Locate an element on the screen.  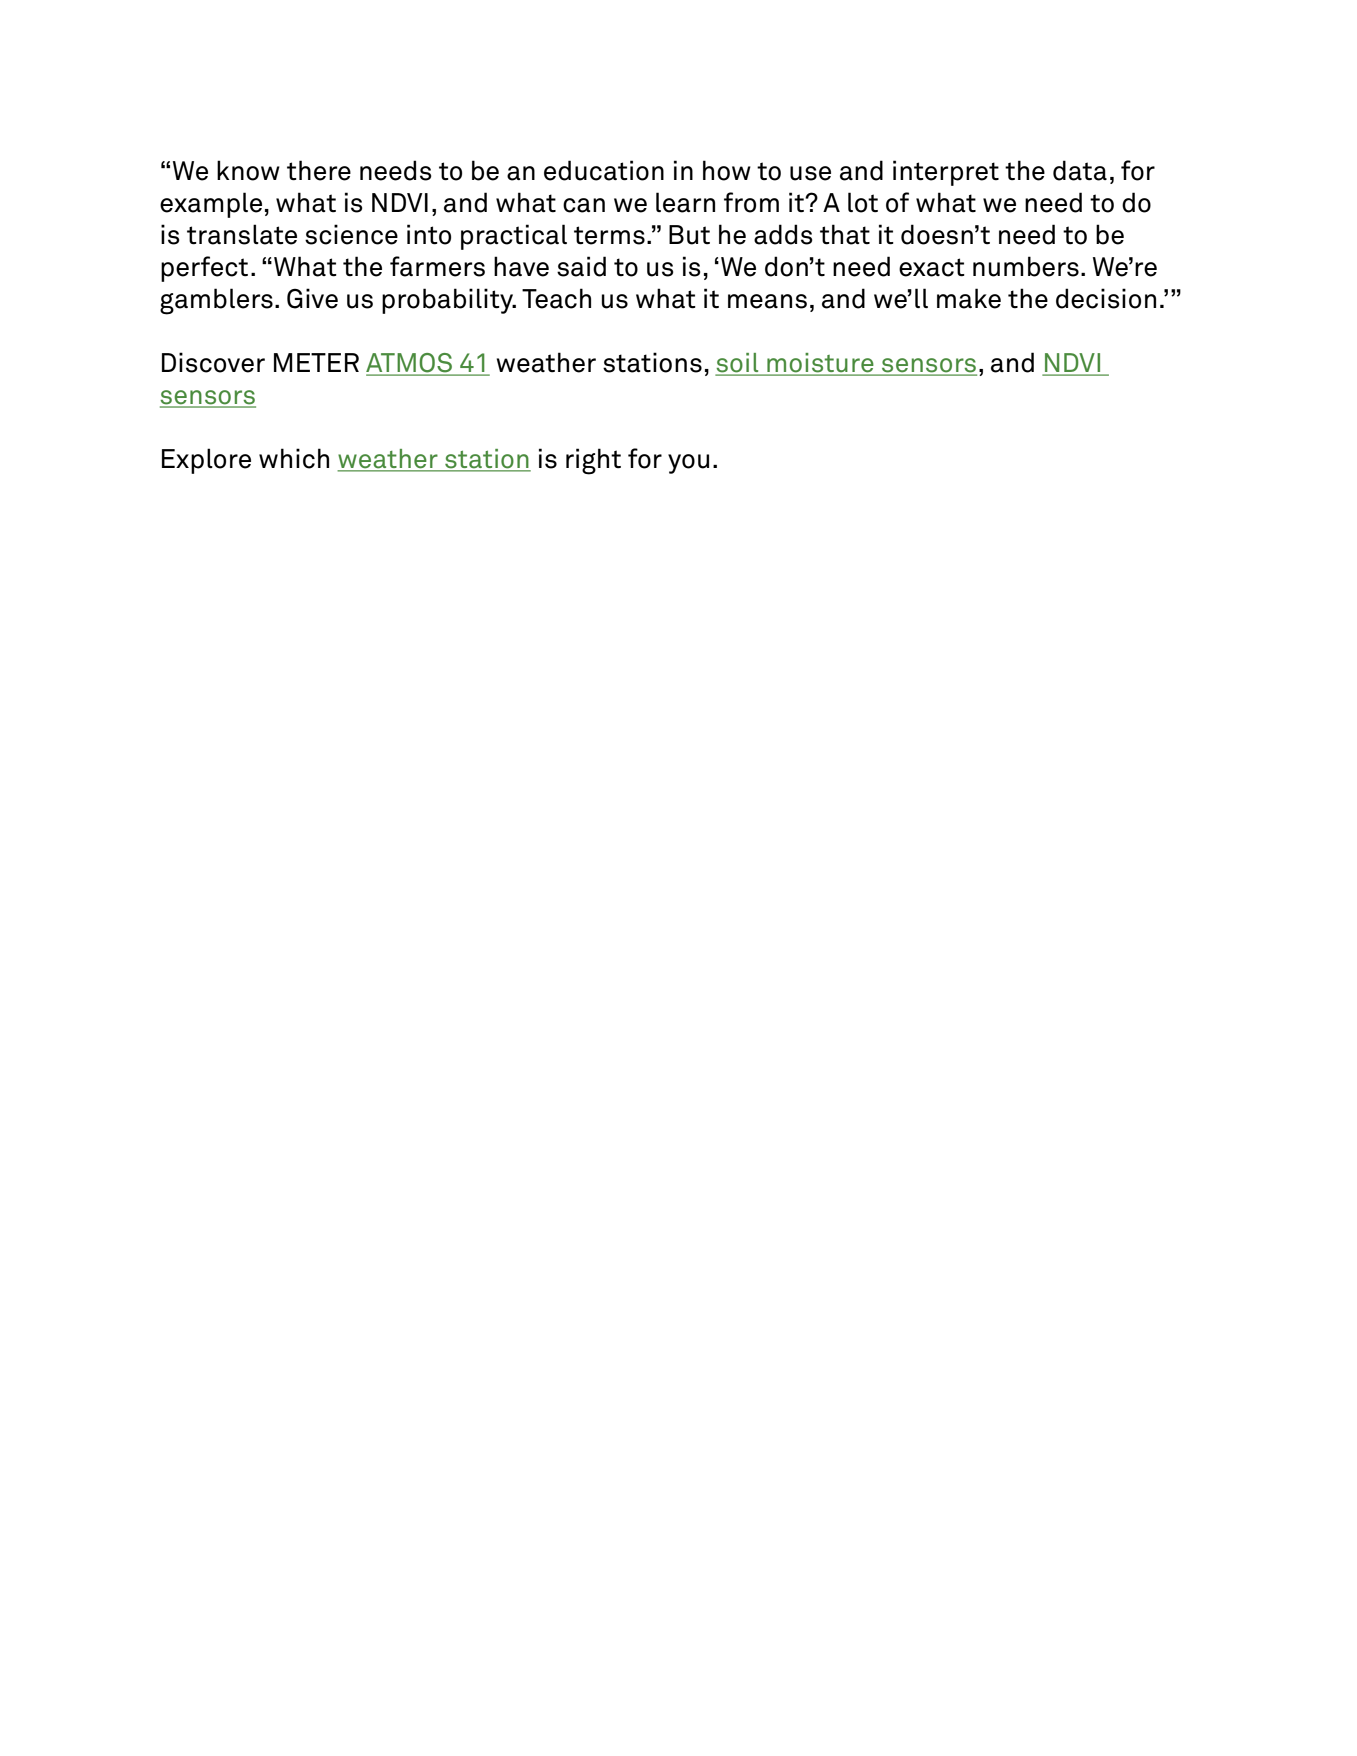
which is located at coordinates (294, 458).
